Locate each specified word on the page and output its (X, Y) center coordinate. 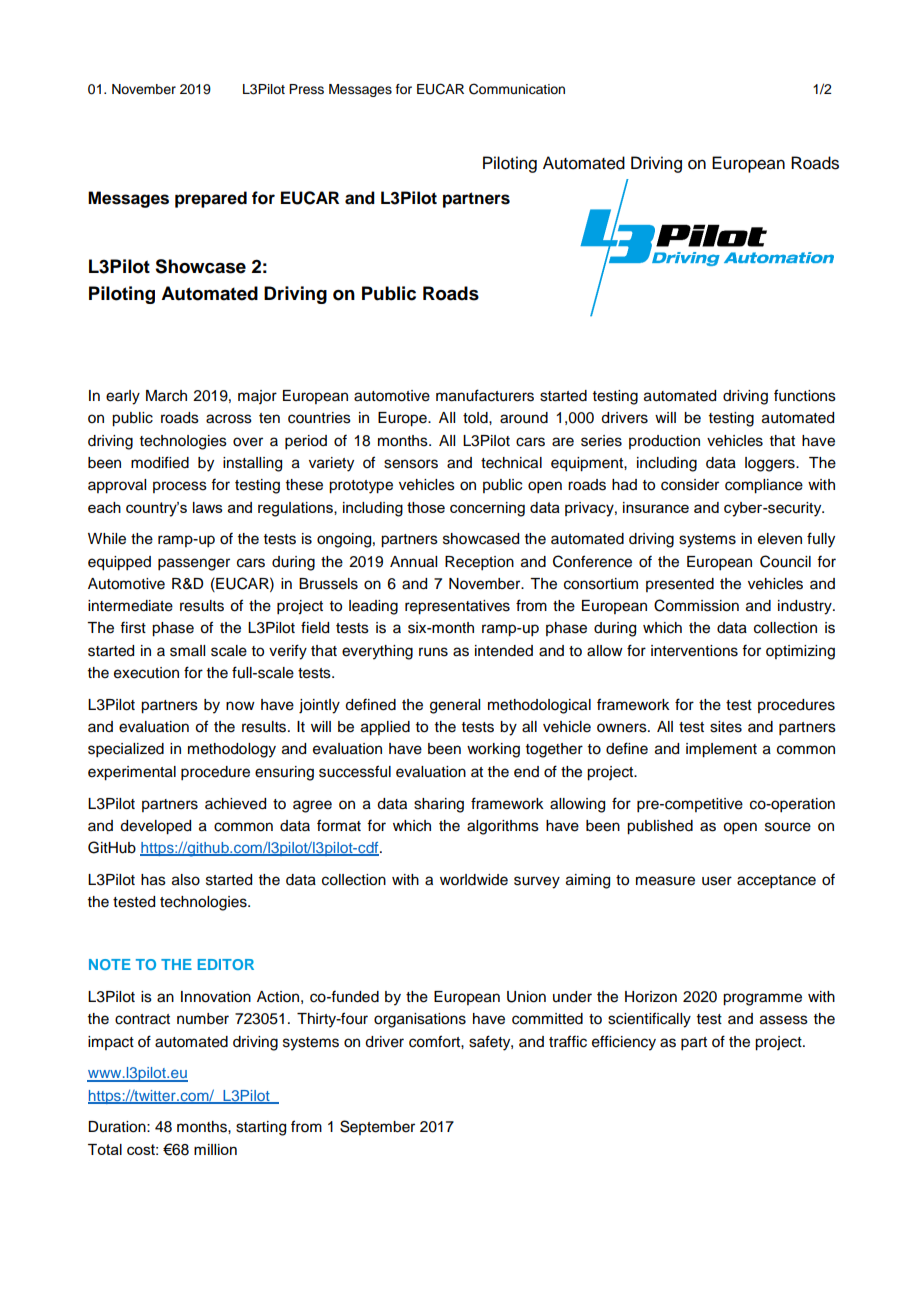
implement (721, 750)
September (377, 1127)
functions (805, 395)
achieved (235, 804)
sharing (439, 805)
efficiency (624, 1043)
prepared (211, 199)
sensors (411, 464)
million (215, 1149)
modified (160, 462)
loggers (771, 464)
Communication (517, 89)
